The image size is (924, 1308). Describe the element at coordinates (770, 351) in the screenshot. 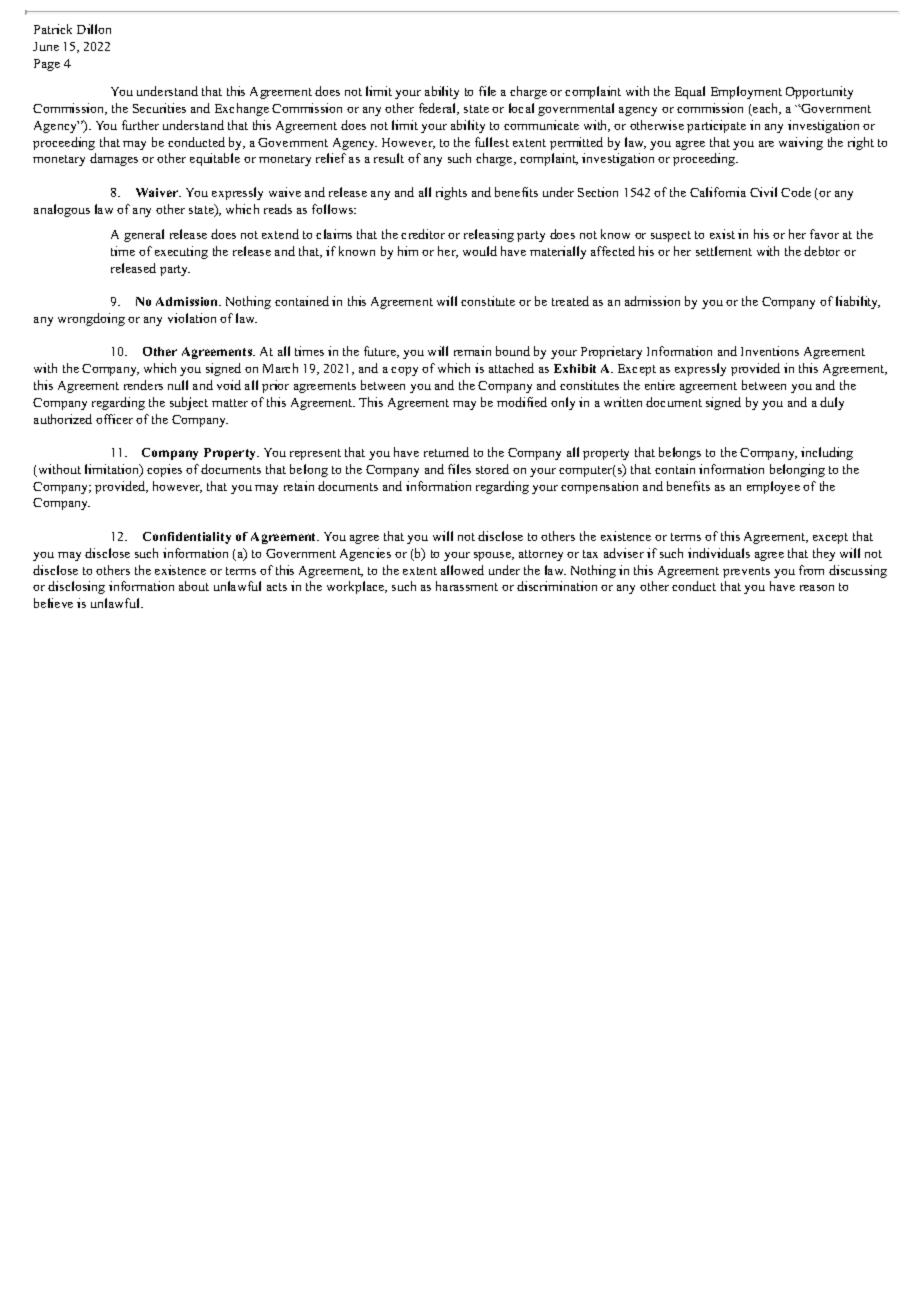

I see `Inventions` at that location.
